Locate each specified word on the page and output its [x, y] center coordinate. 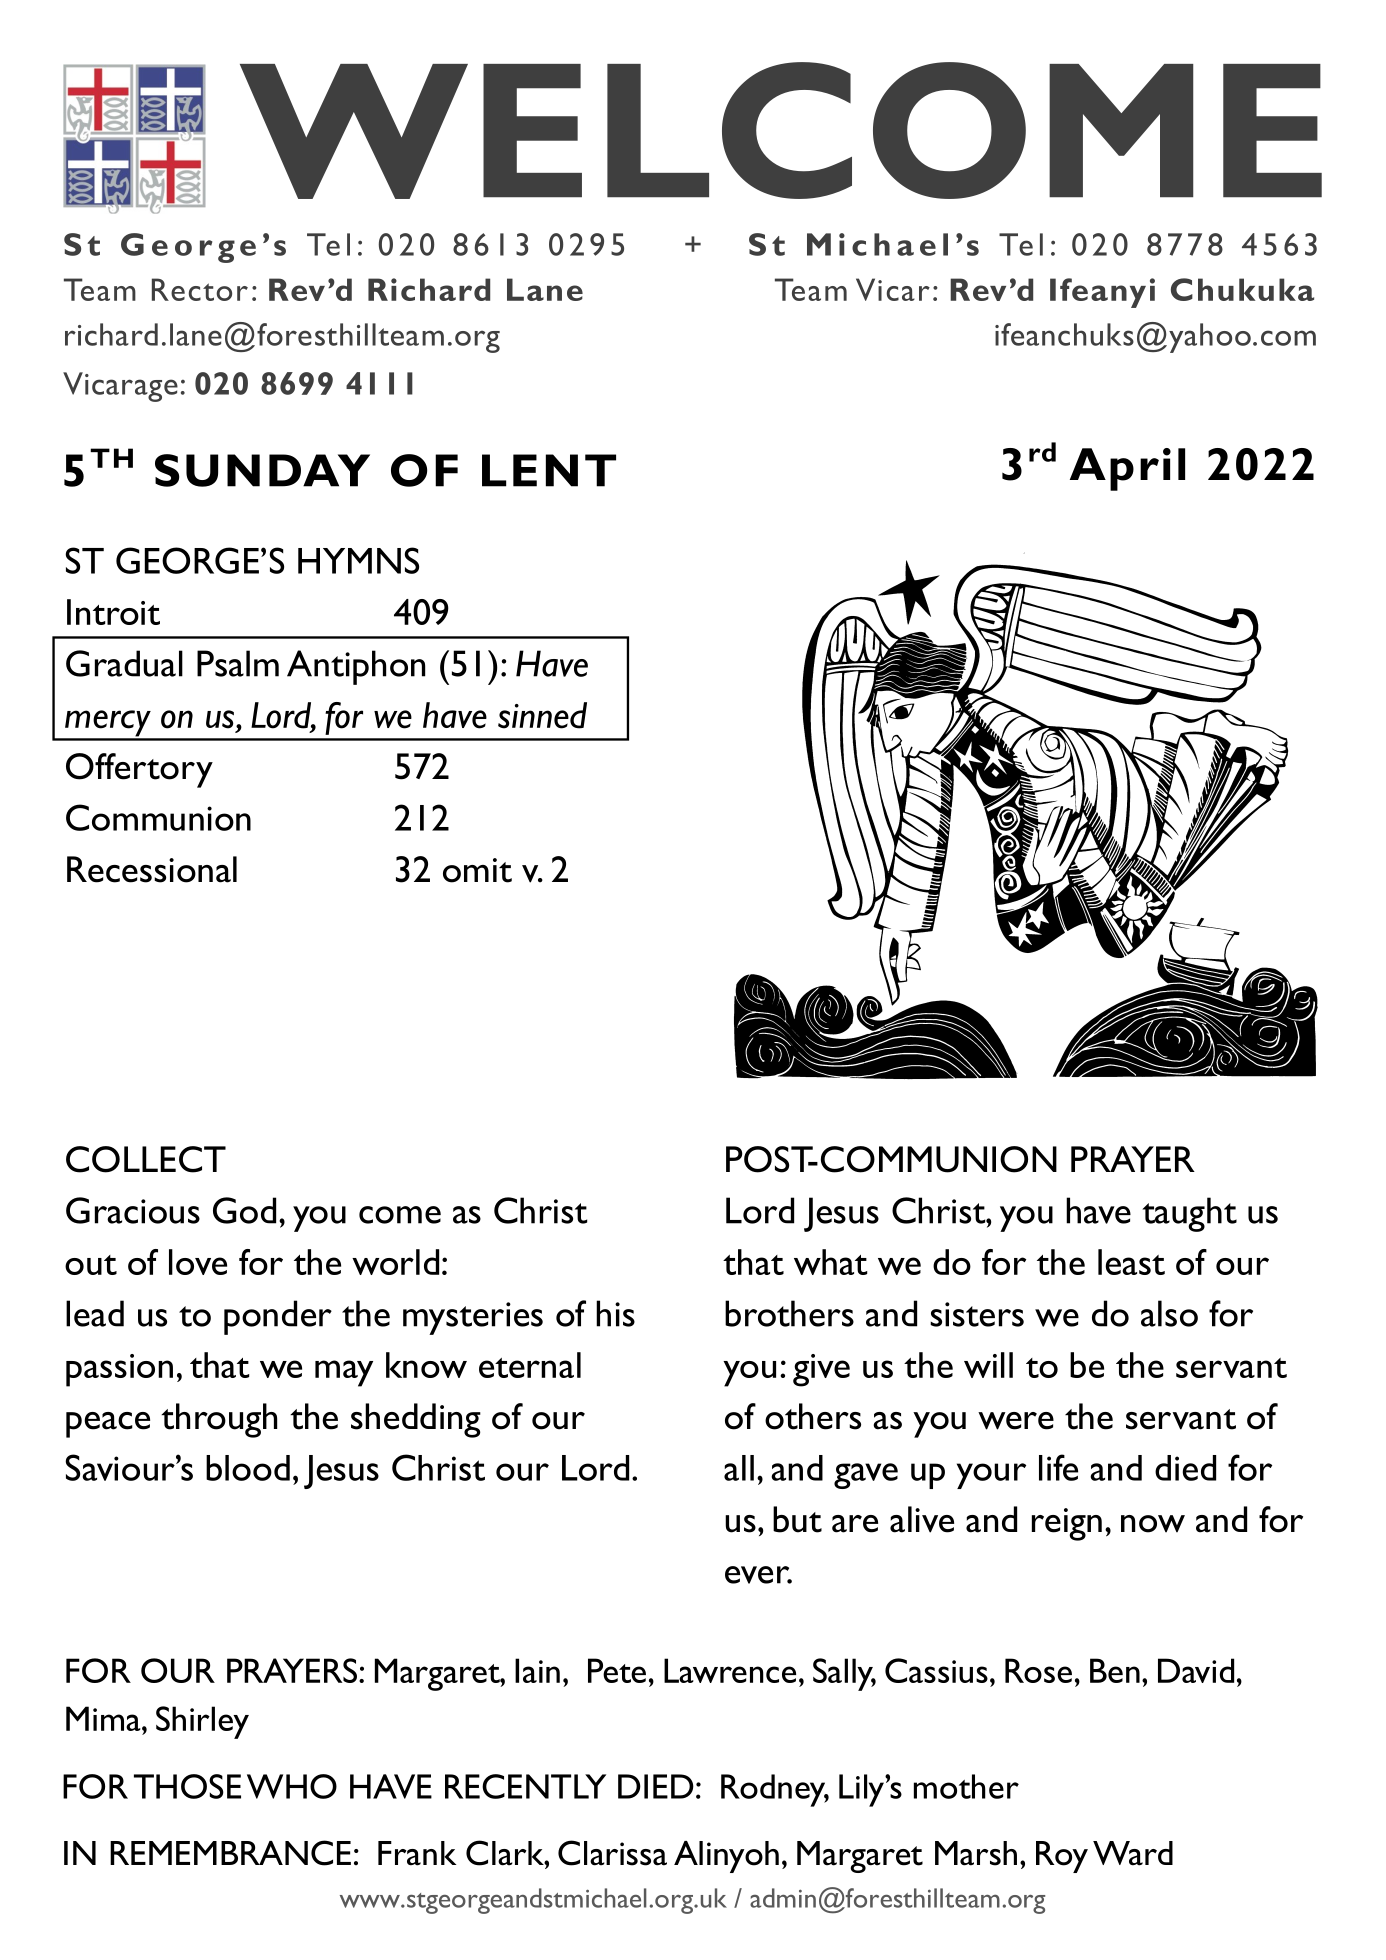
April [1127, 469]
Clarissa [612, 1853]
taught [1189, 1214]
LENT [549, 470]
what [830, 1262]
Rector [200, 289]
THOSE [187, 1786]
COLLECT [146, 1159]
